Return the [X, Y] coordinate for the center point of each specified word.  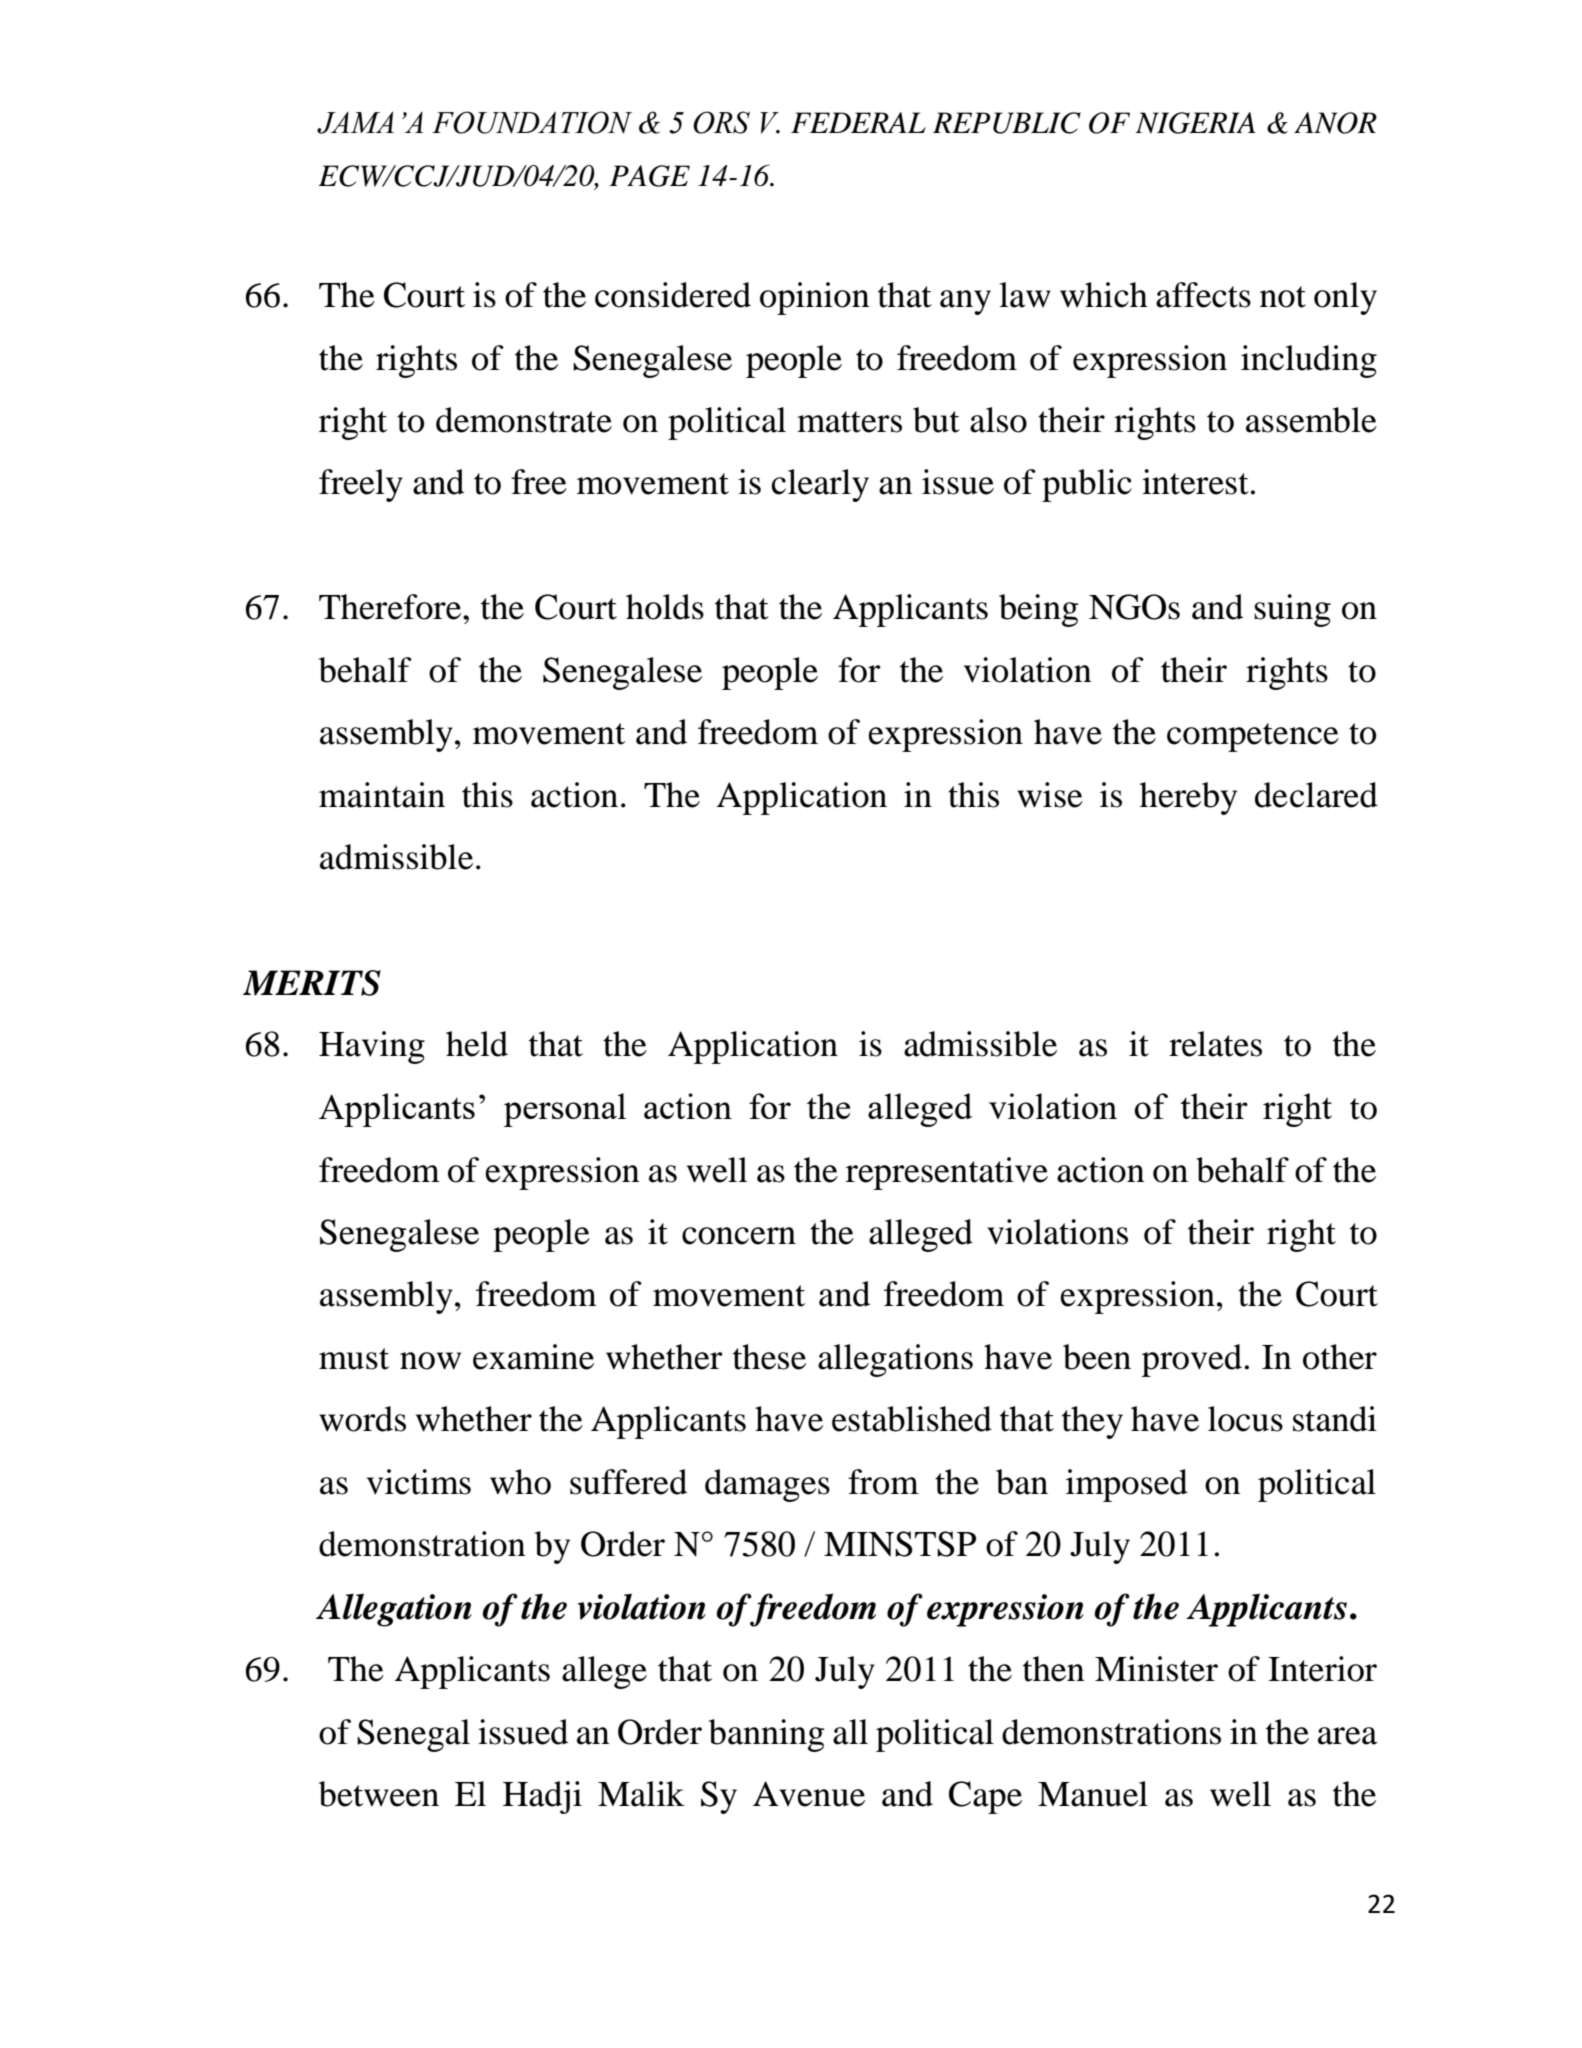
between [379, 1794]
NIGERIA [1195, 123]
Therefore [391, 607]
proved [1193, 1360]
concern [739, 1236]
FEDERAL [858, 122]
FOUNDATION [532, 122]
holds [665, 607]
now [430, 1361]
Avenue [809, 1794]
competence [1253, 737]
